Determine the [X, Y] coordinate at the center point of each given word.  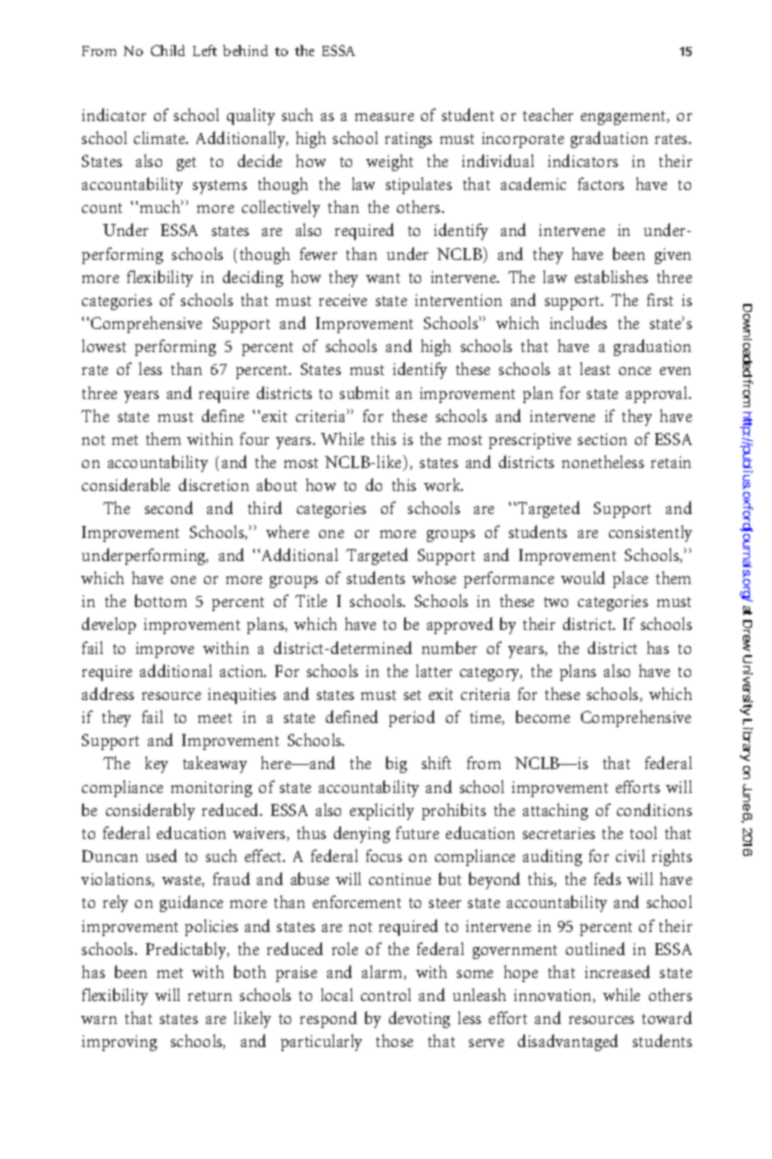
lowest [104, 345]
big [396, 764]
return [210, 996]
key [156, 764]
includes [578, 322]
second [169, 507]
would [583, 577]
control [386, 994]
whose [434, 577]
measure [384, 117]
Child [168, 50]
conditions [654, 809]
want [383, 278]
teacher [548, 114]
